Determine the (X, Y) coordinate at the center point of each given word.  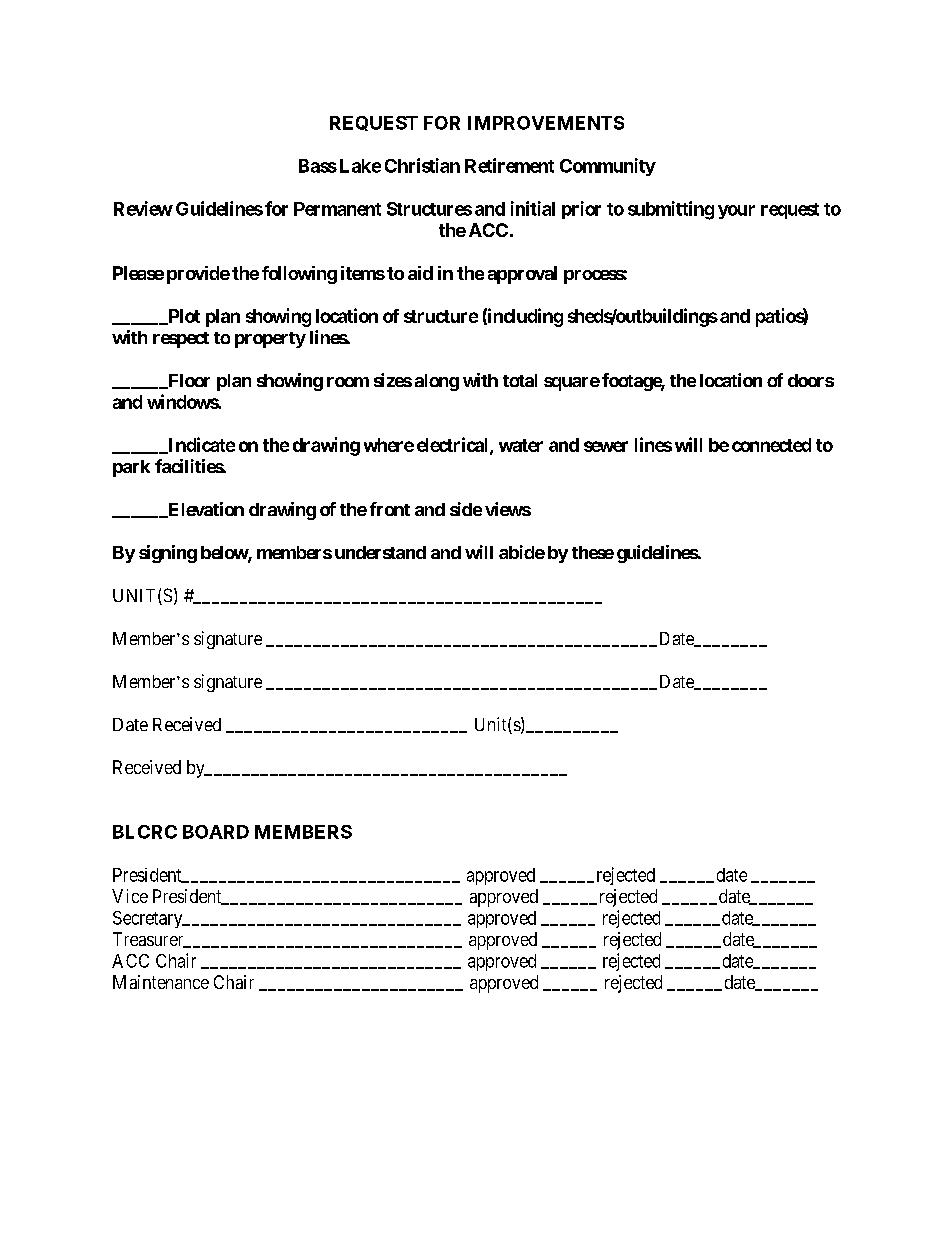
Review (143, 208)
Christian (422, 165)
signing (168, 554)
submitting (671, 210)
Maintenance (161, 982)
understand (380, 552)
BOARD (216, 832)
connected (771, 445)
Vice (130, 896)
